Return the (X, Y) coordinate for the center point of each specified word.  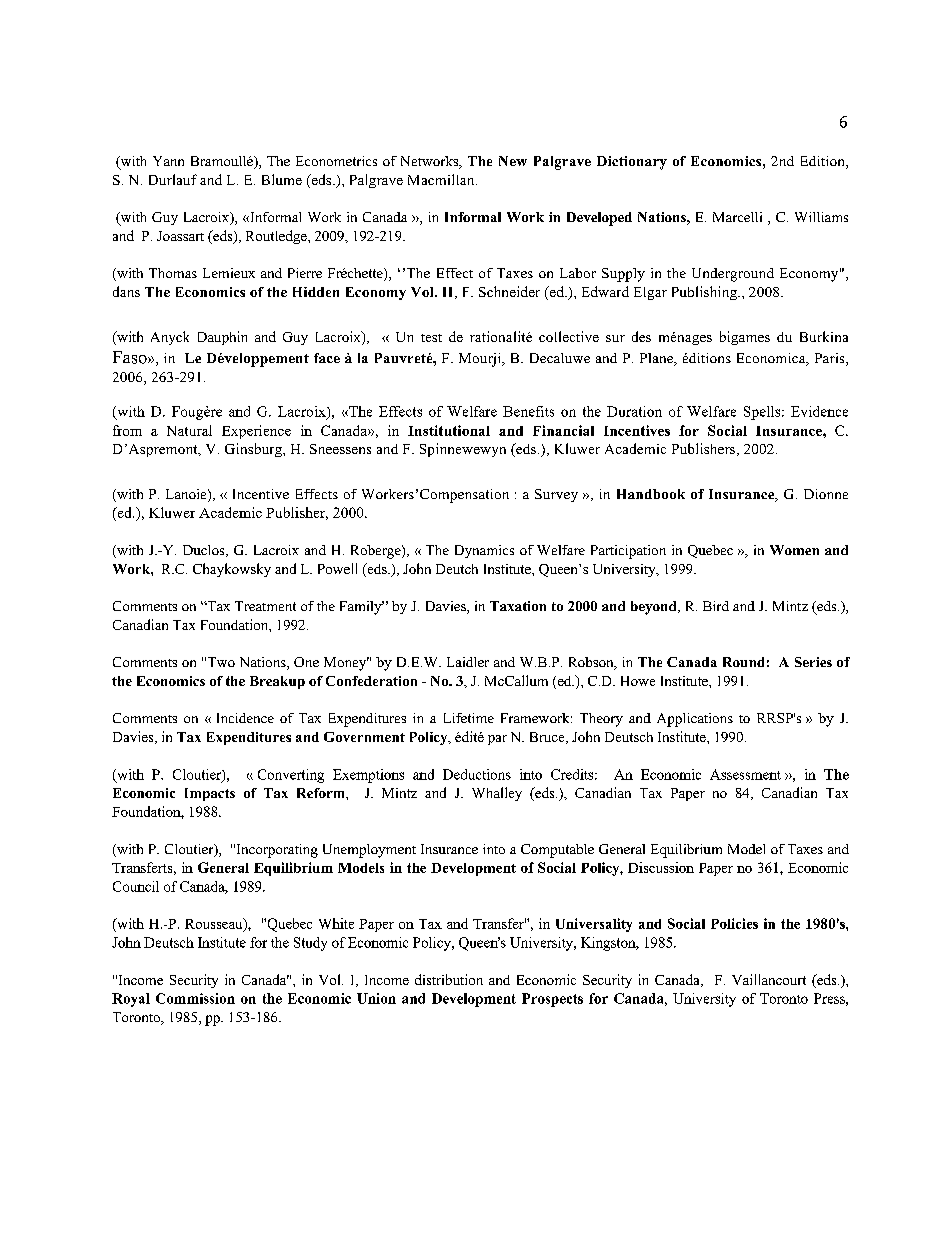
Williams (821, 217)
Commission (195, 998)
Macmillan (442, 179)
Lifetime (469, 718)
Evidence (819, 411)
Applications (695, 720)
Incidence (245, 718)
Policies (734, 923)
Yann (168, 161)
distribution (449, 979)
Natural (189, 430)
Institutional (449, 430)
